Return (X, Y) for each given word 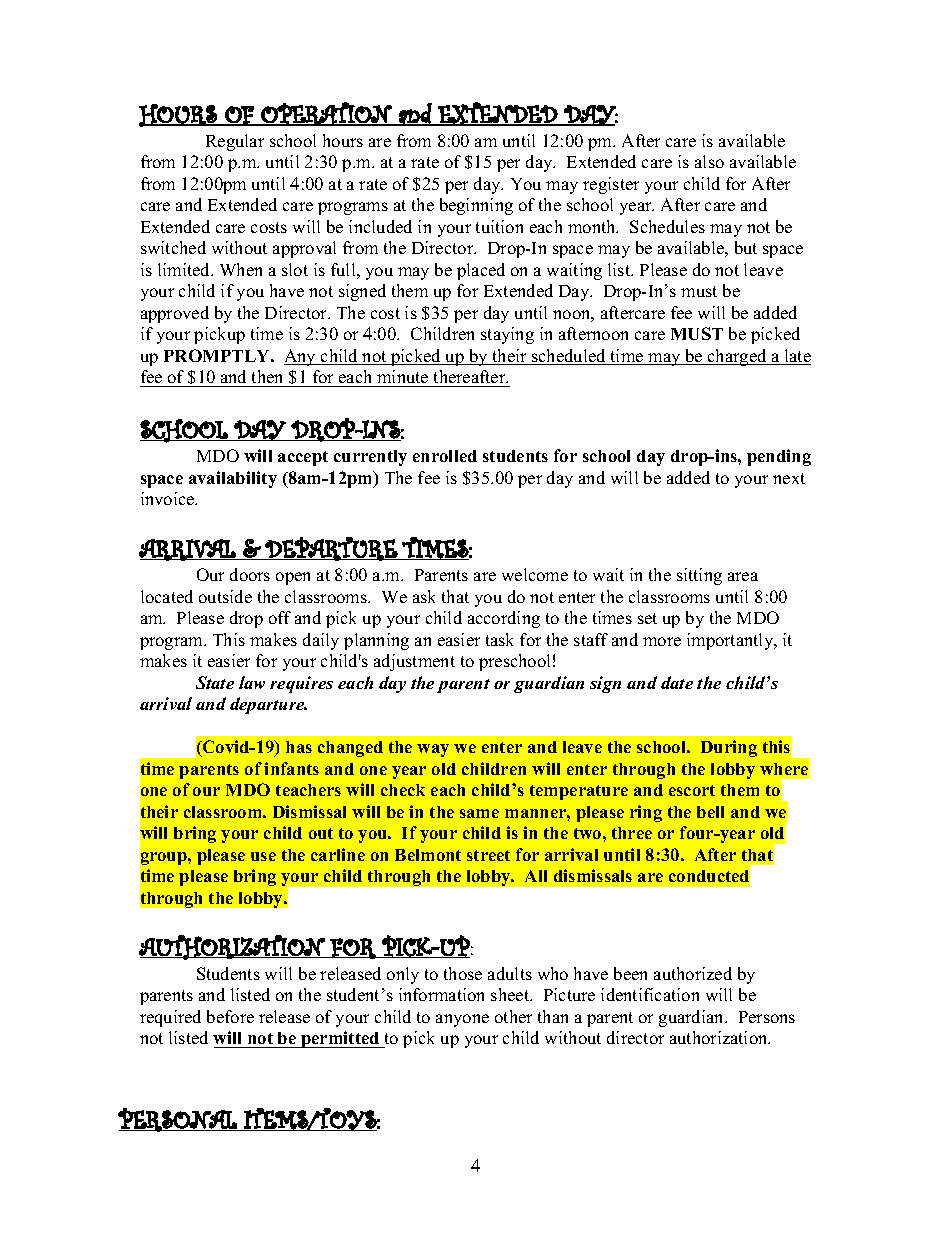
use (263, 856)
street (488, 855)
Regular (235, 142)
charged (737, 357)
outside (225, 596)
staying (507, 335)
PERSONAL (178, 1120)
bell (710, 812)
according (504, 619)
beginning (476, 206)
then (267, 376)
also (709, 161)
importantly (731, 641)
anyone (462, 1020)
